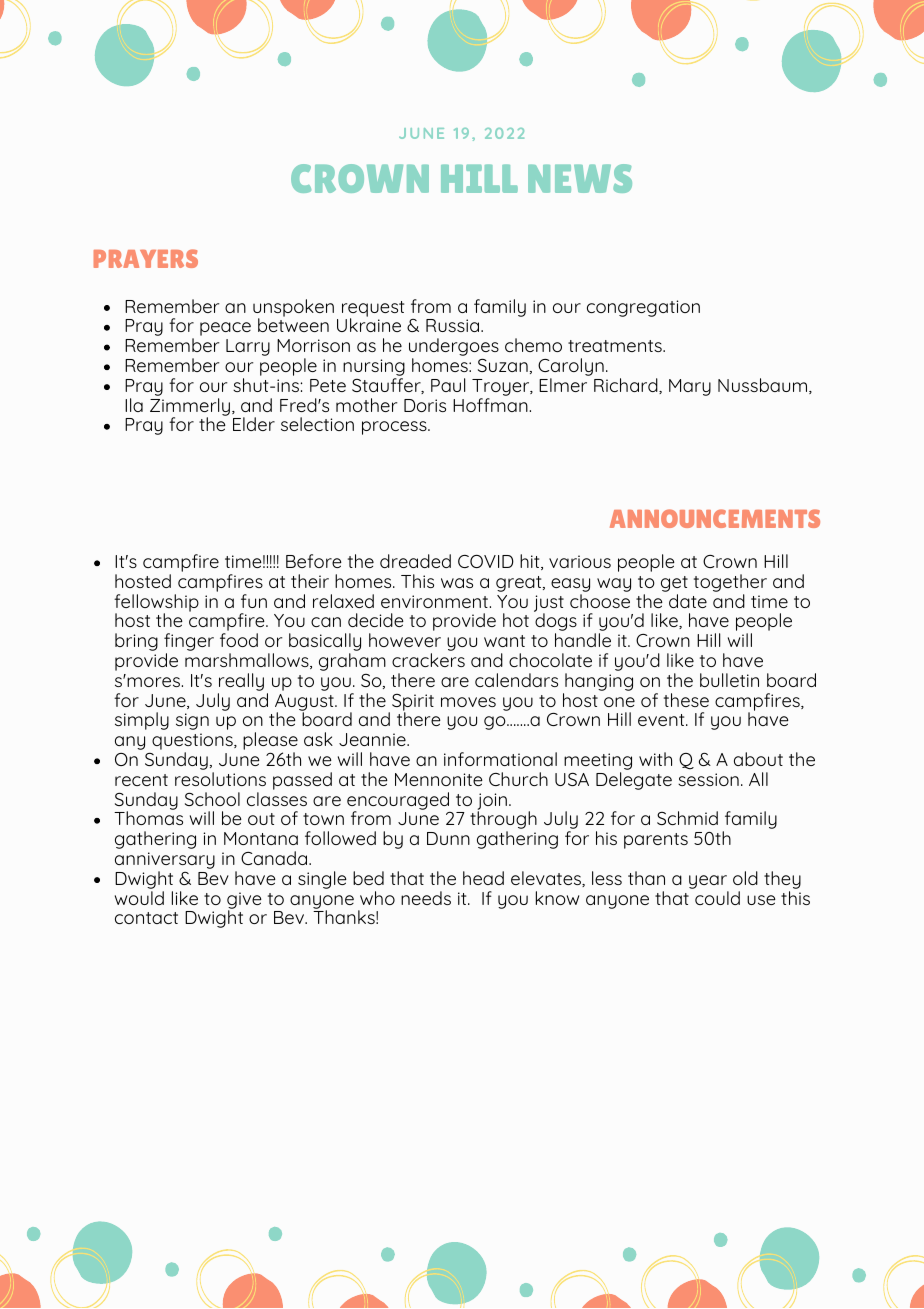 This screenshot has height=1309, width=924. I want to click on Larry, so click(248, 347).
